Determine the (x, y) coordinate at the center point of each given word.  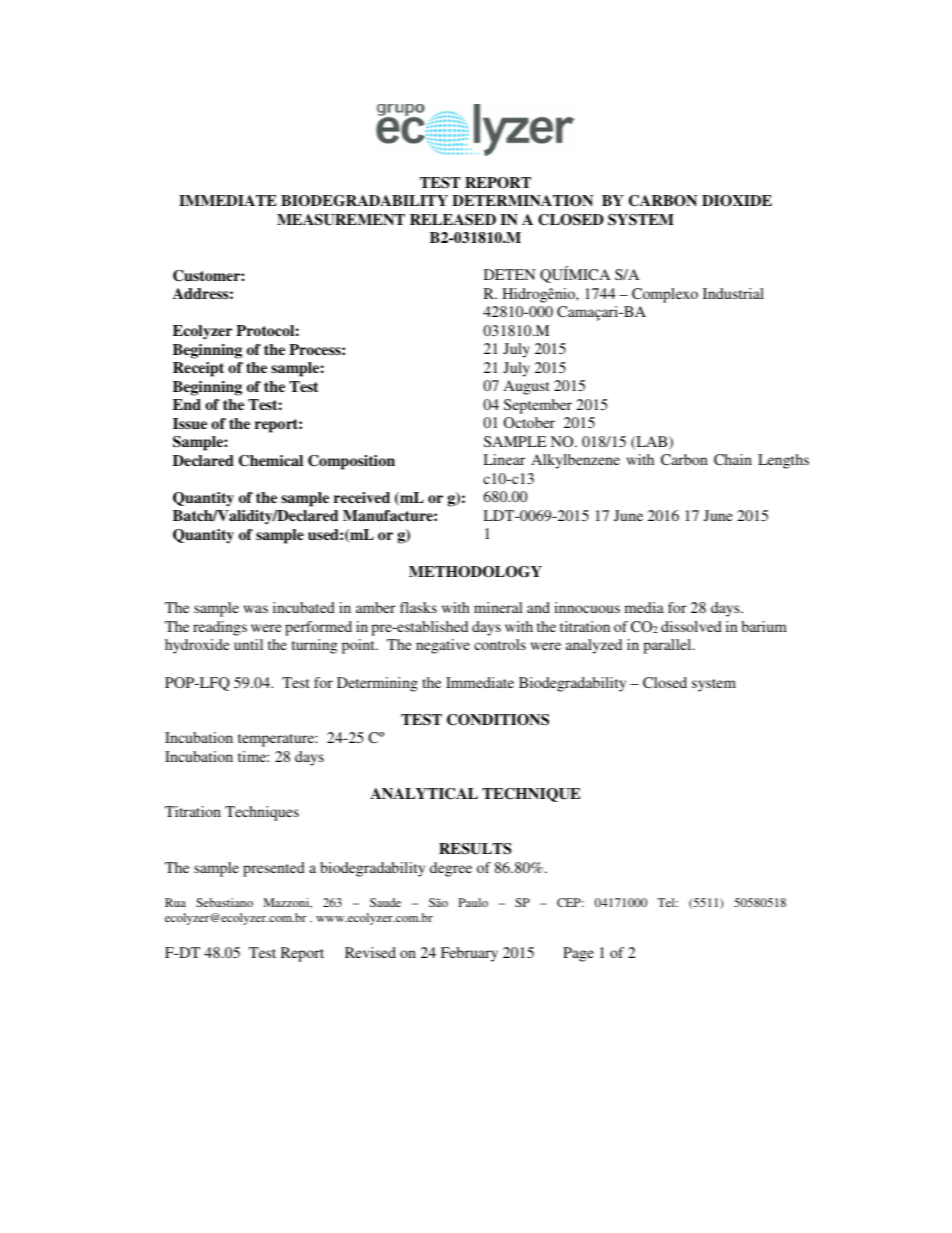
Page (578, 954)
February (469, 954)
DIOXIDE (737, 201)
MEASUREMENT (341, 220)
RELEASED (453, 220)
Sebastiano (224, 902)
